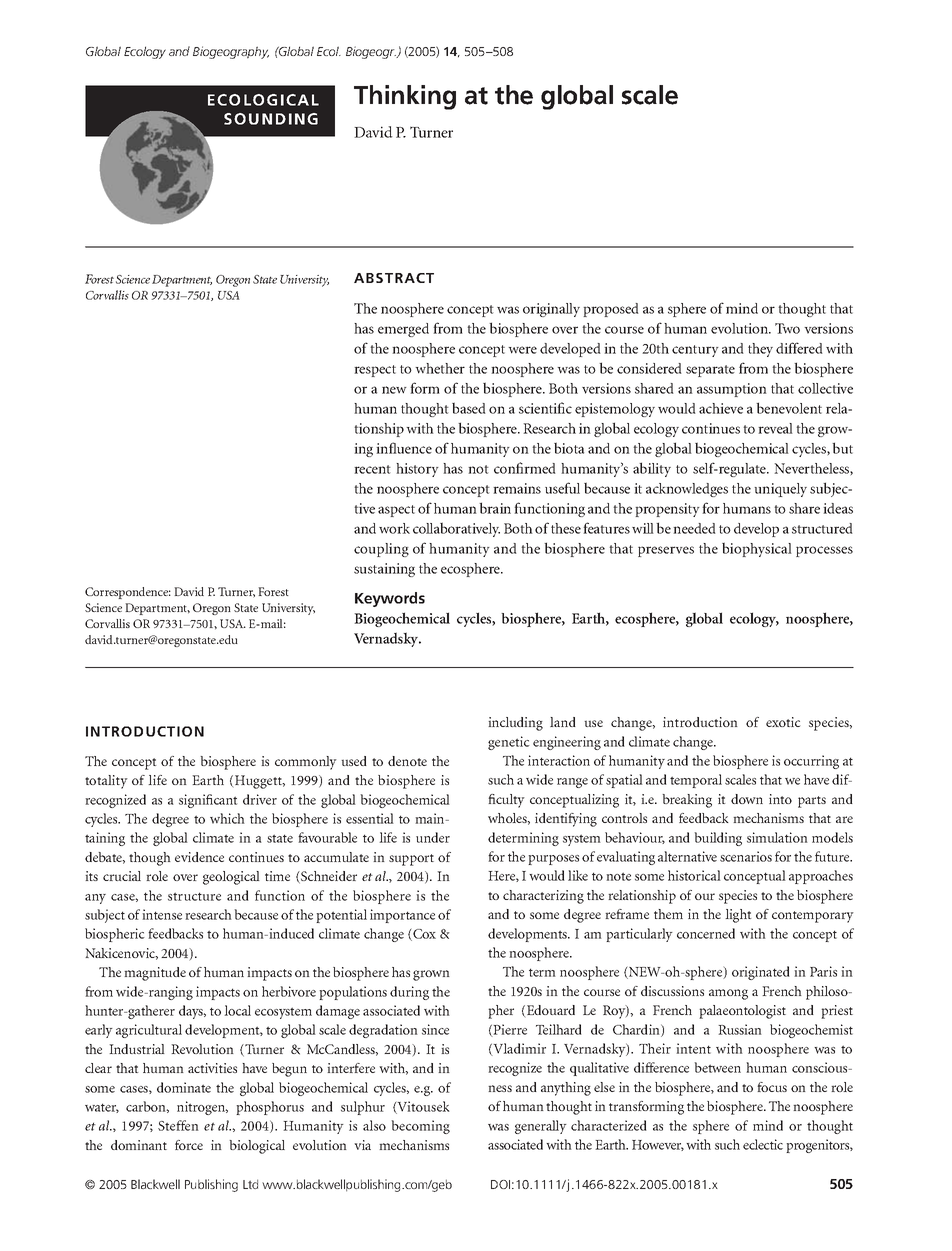 This image has height=1251, width=952. What do you see at coordinates (787, 328) in the image?
I see `Two` at bounding box center [787, 328].
